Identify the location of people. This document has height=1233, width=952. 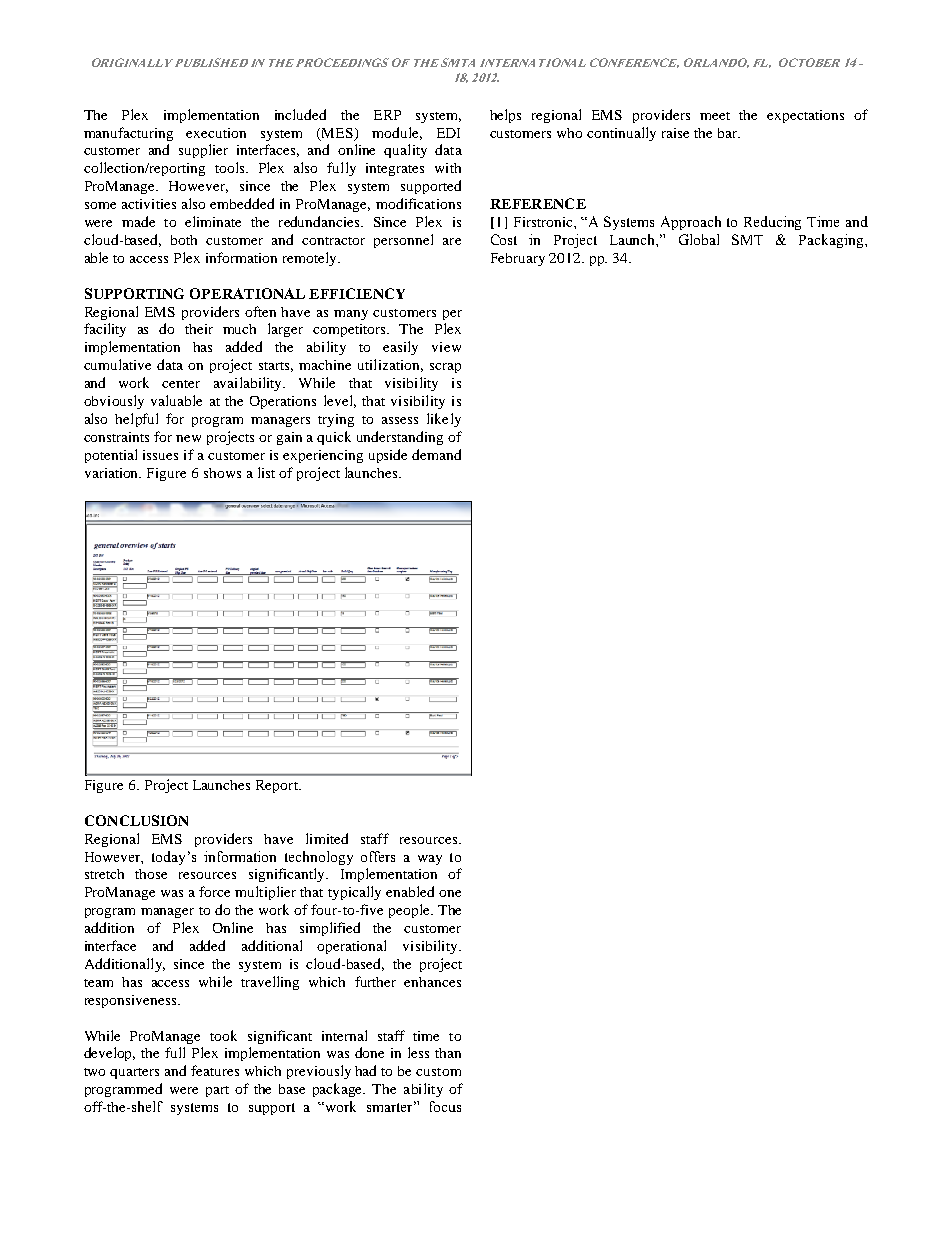
(410, 911).
